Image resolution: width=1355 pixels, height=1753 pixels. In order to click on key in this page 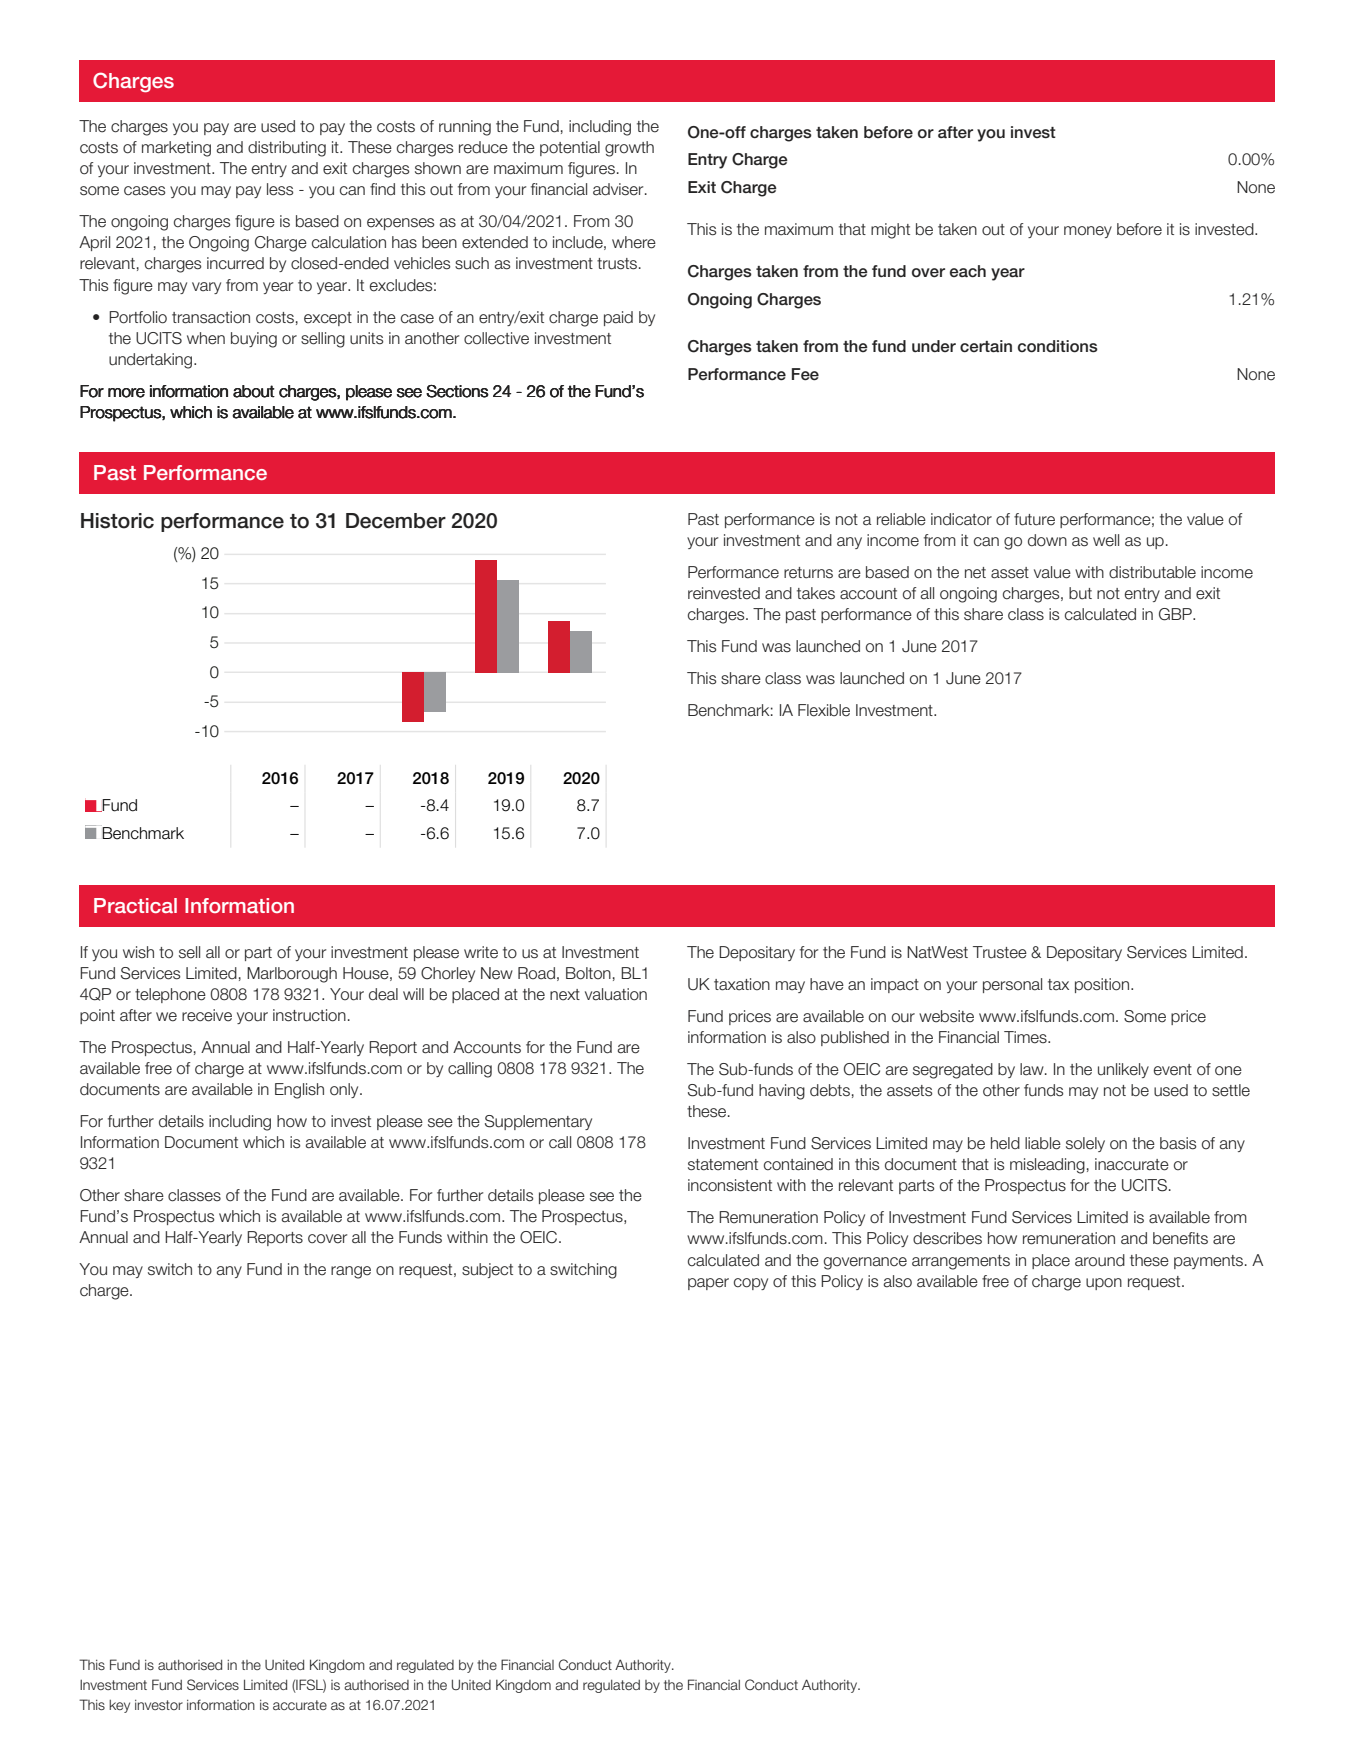, I will do `click(119, 1706)`.
